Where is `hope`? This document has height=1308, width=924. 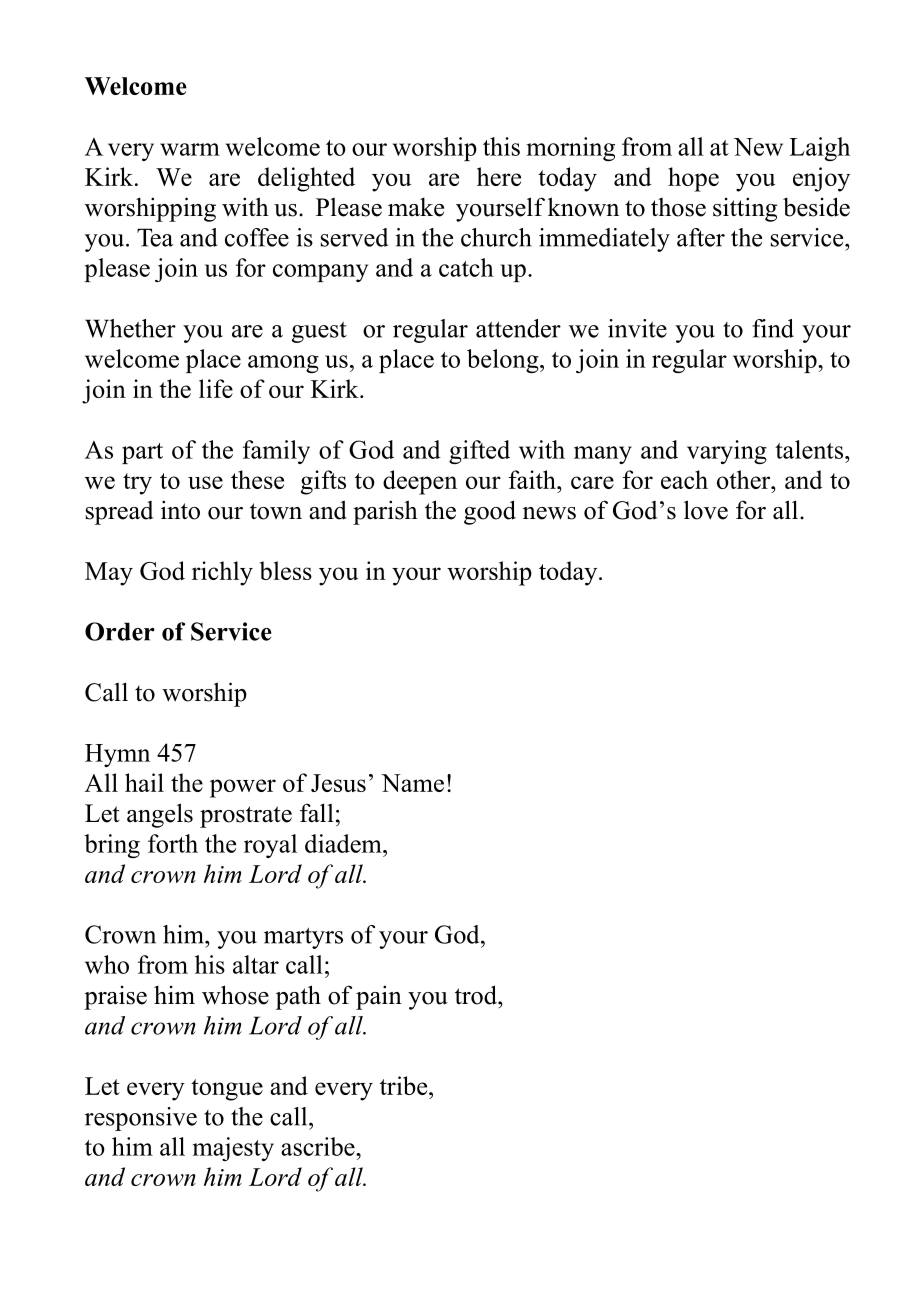
hope is located at coordinates (693, 179).
